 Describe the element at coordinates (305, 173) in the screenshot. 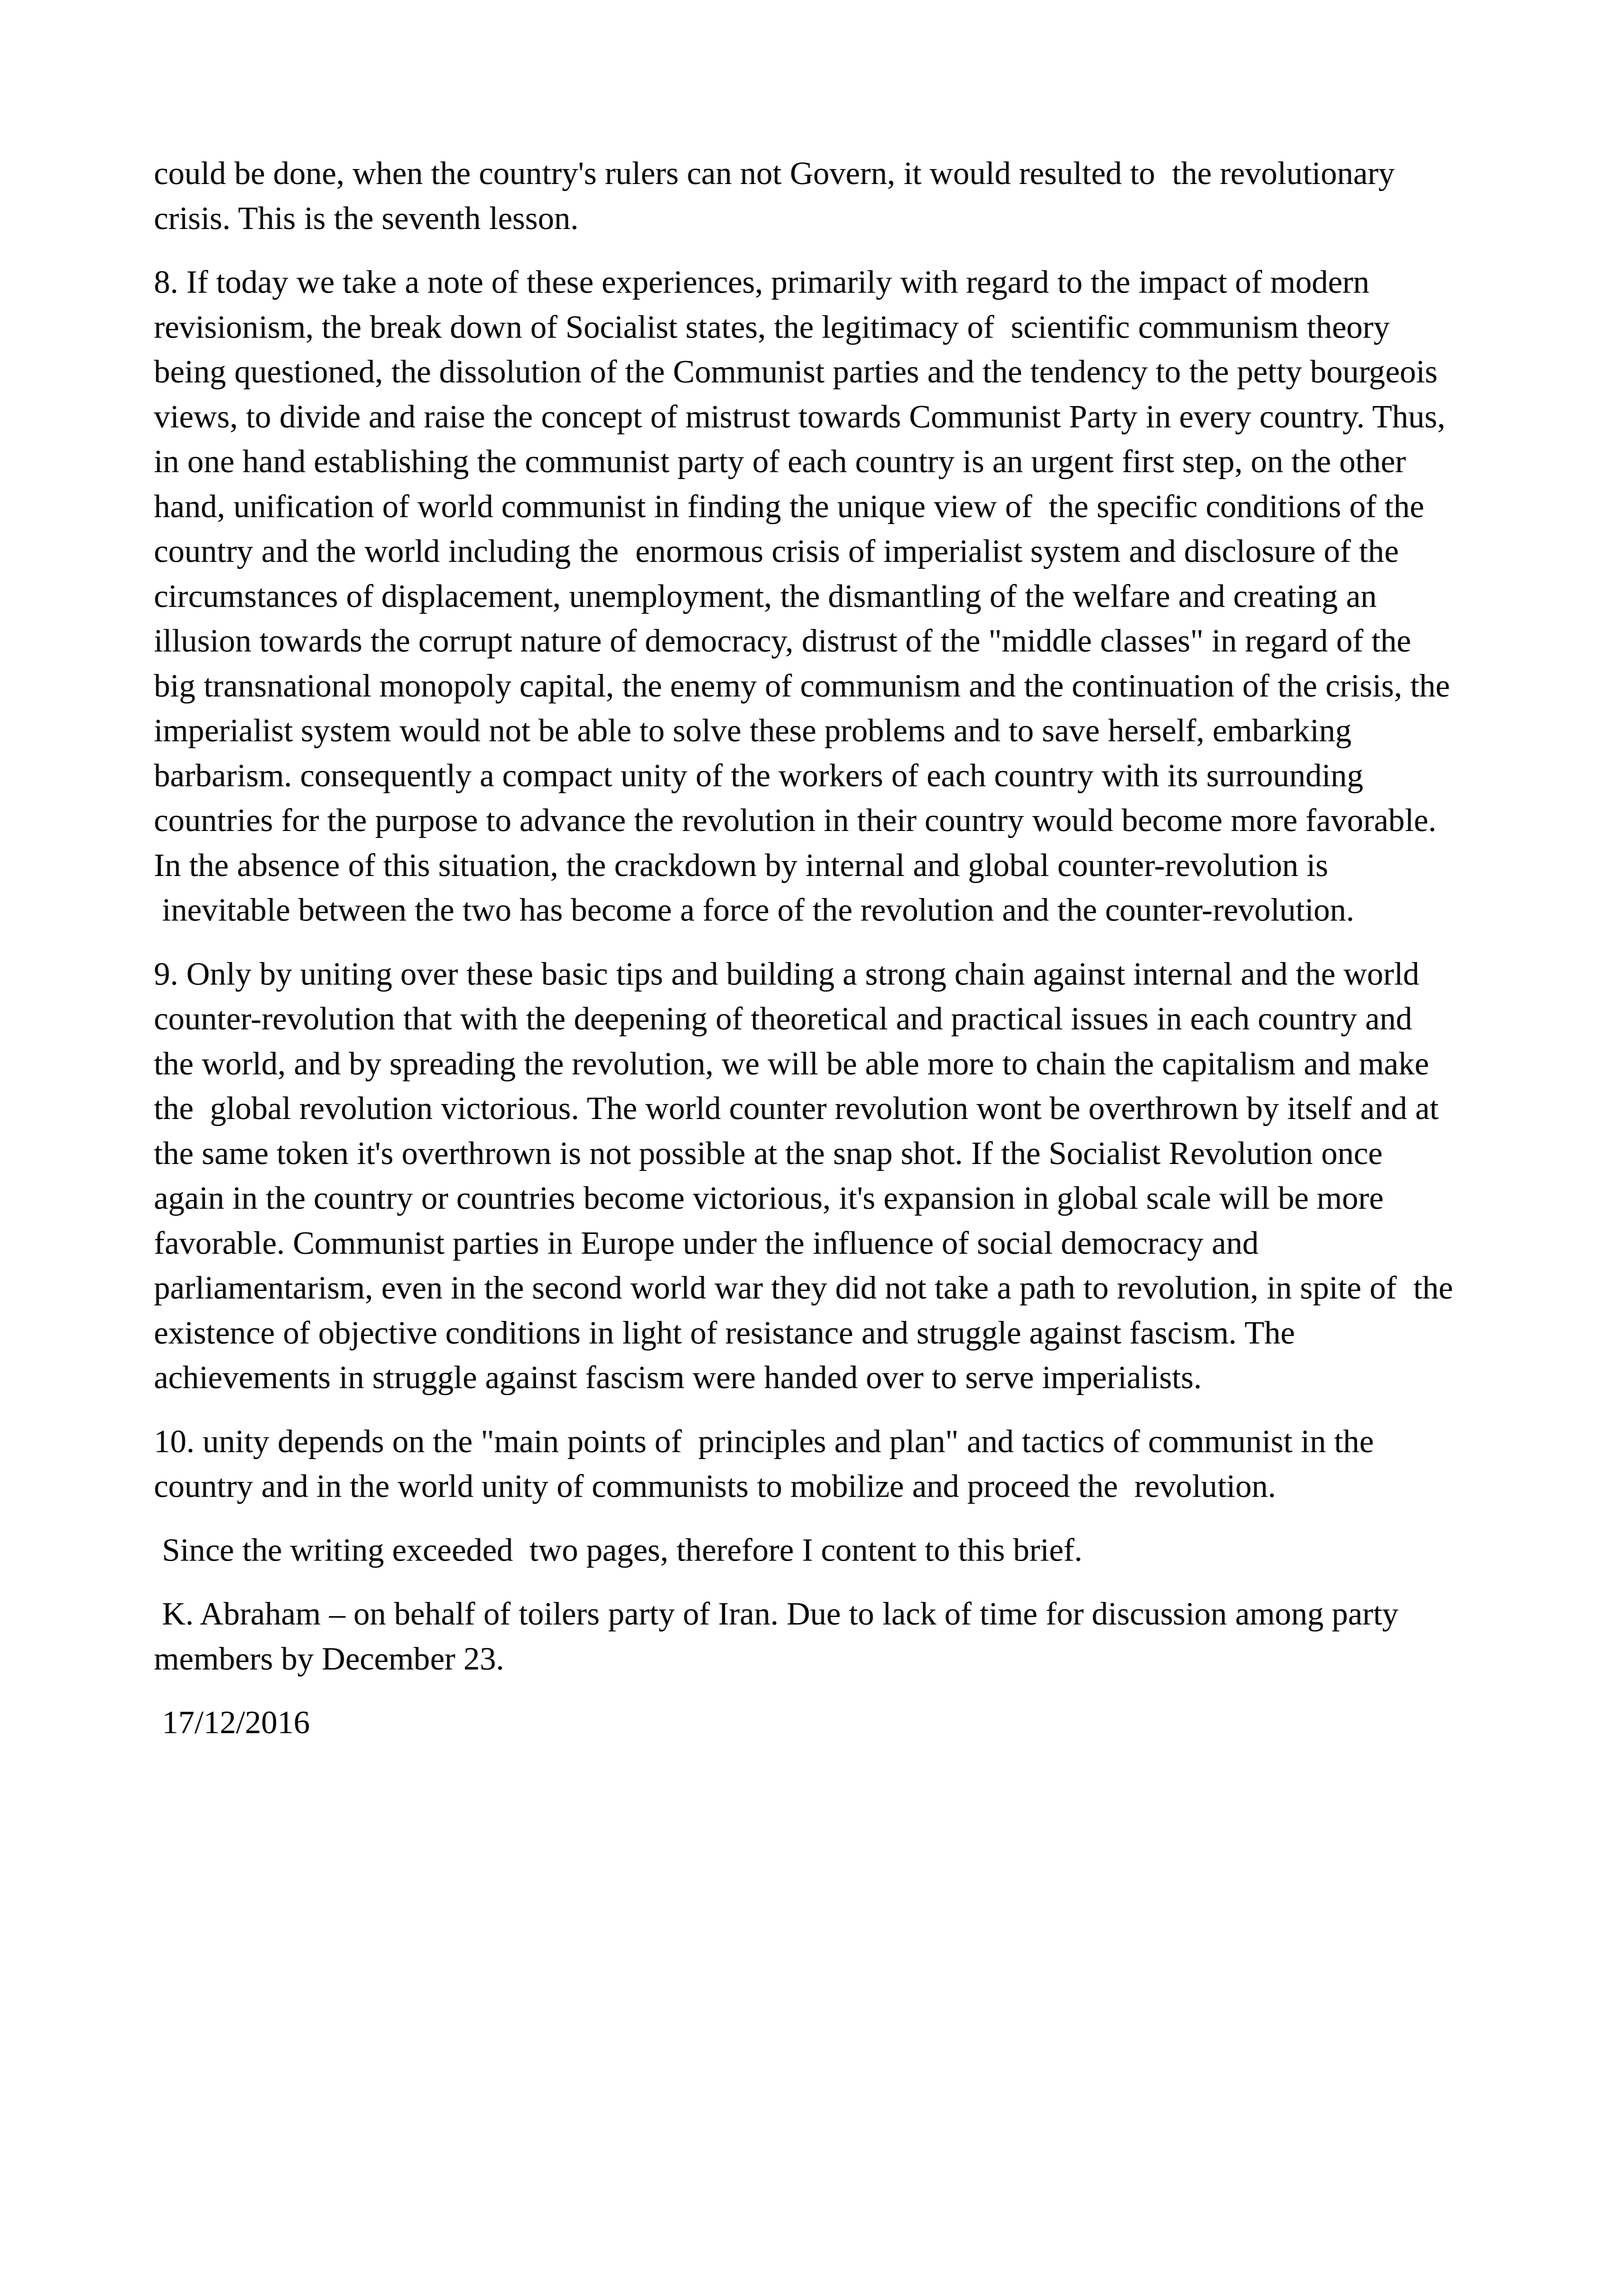

I see `done` at that location.
